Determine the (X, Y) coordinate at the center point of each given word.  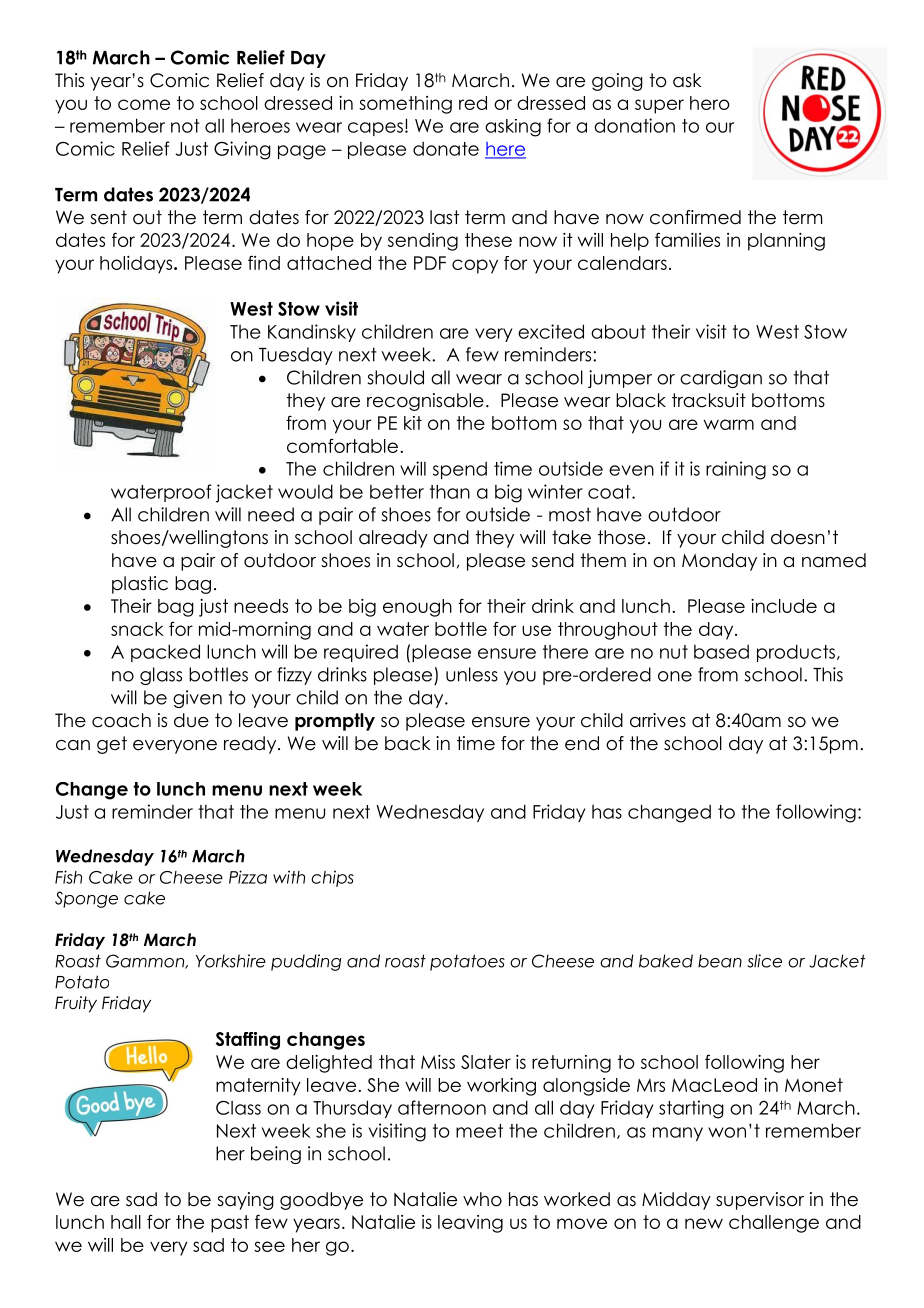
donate (446, 149)
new (704, 1223)
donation (634, 125)
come (144, 104)
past (230, 1224)
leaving (470, 1224)
